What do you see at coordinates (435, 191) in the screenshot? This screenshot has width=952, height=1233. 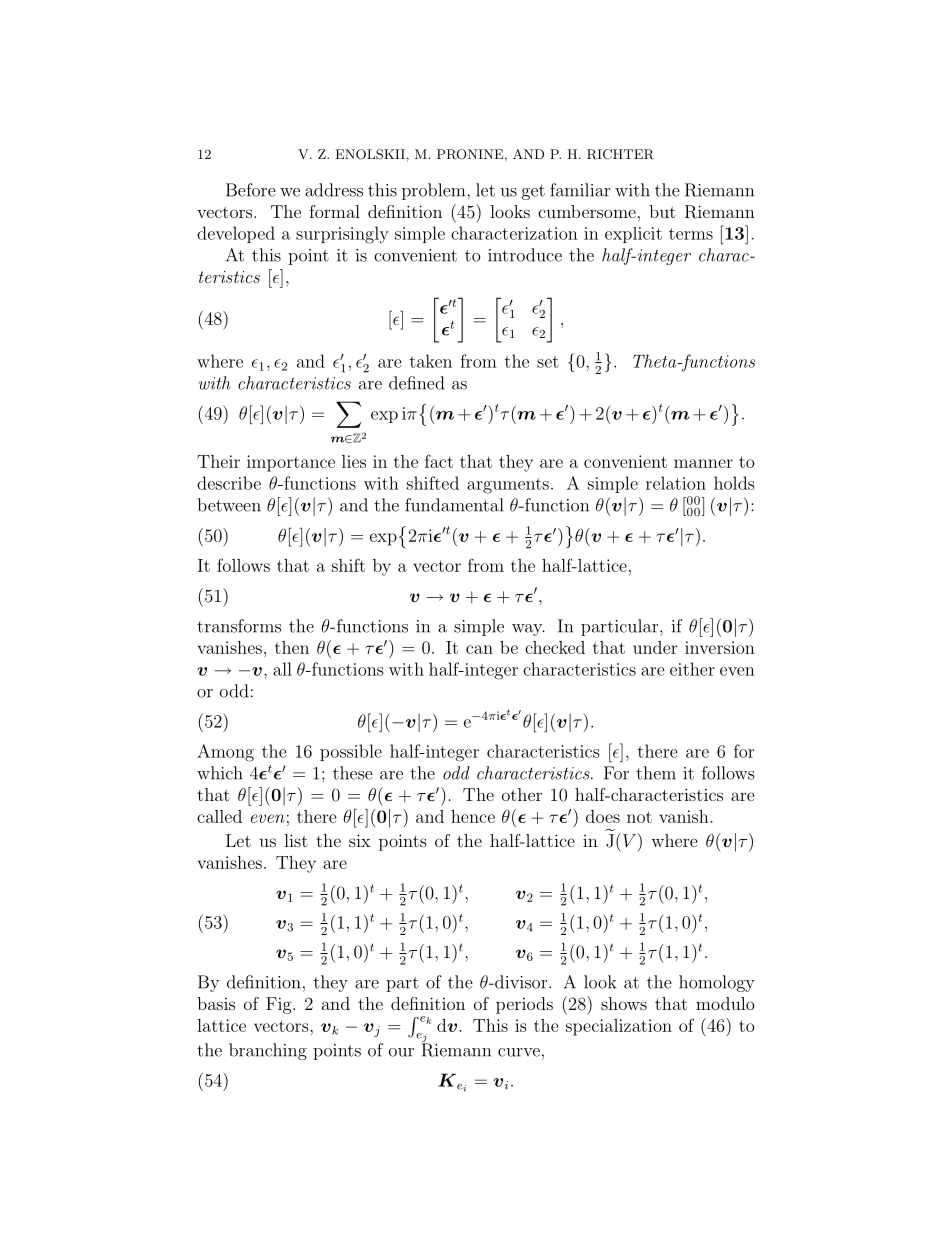 I see `problem` at bounding box center [435, 191].
